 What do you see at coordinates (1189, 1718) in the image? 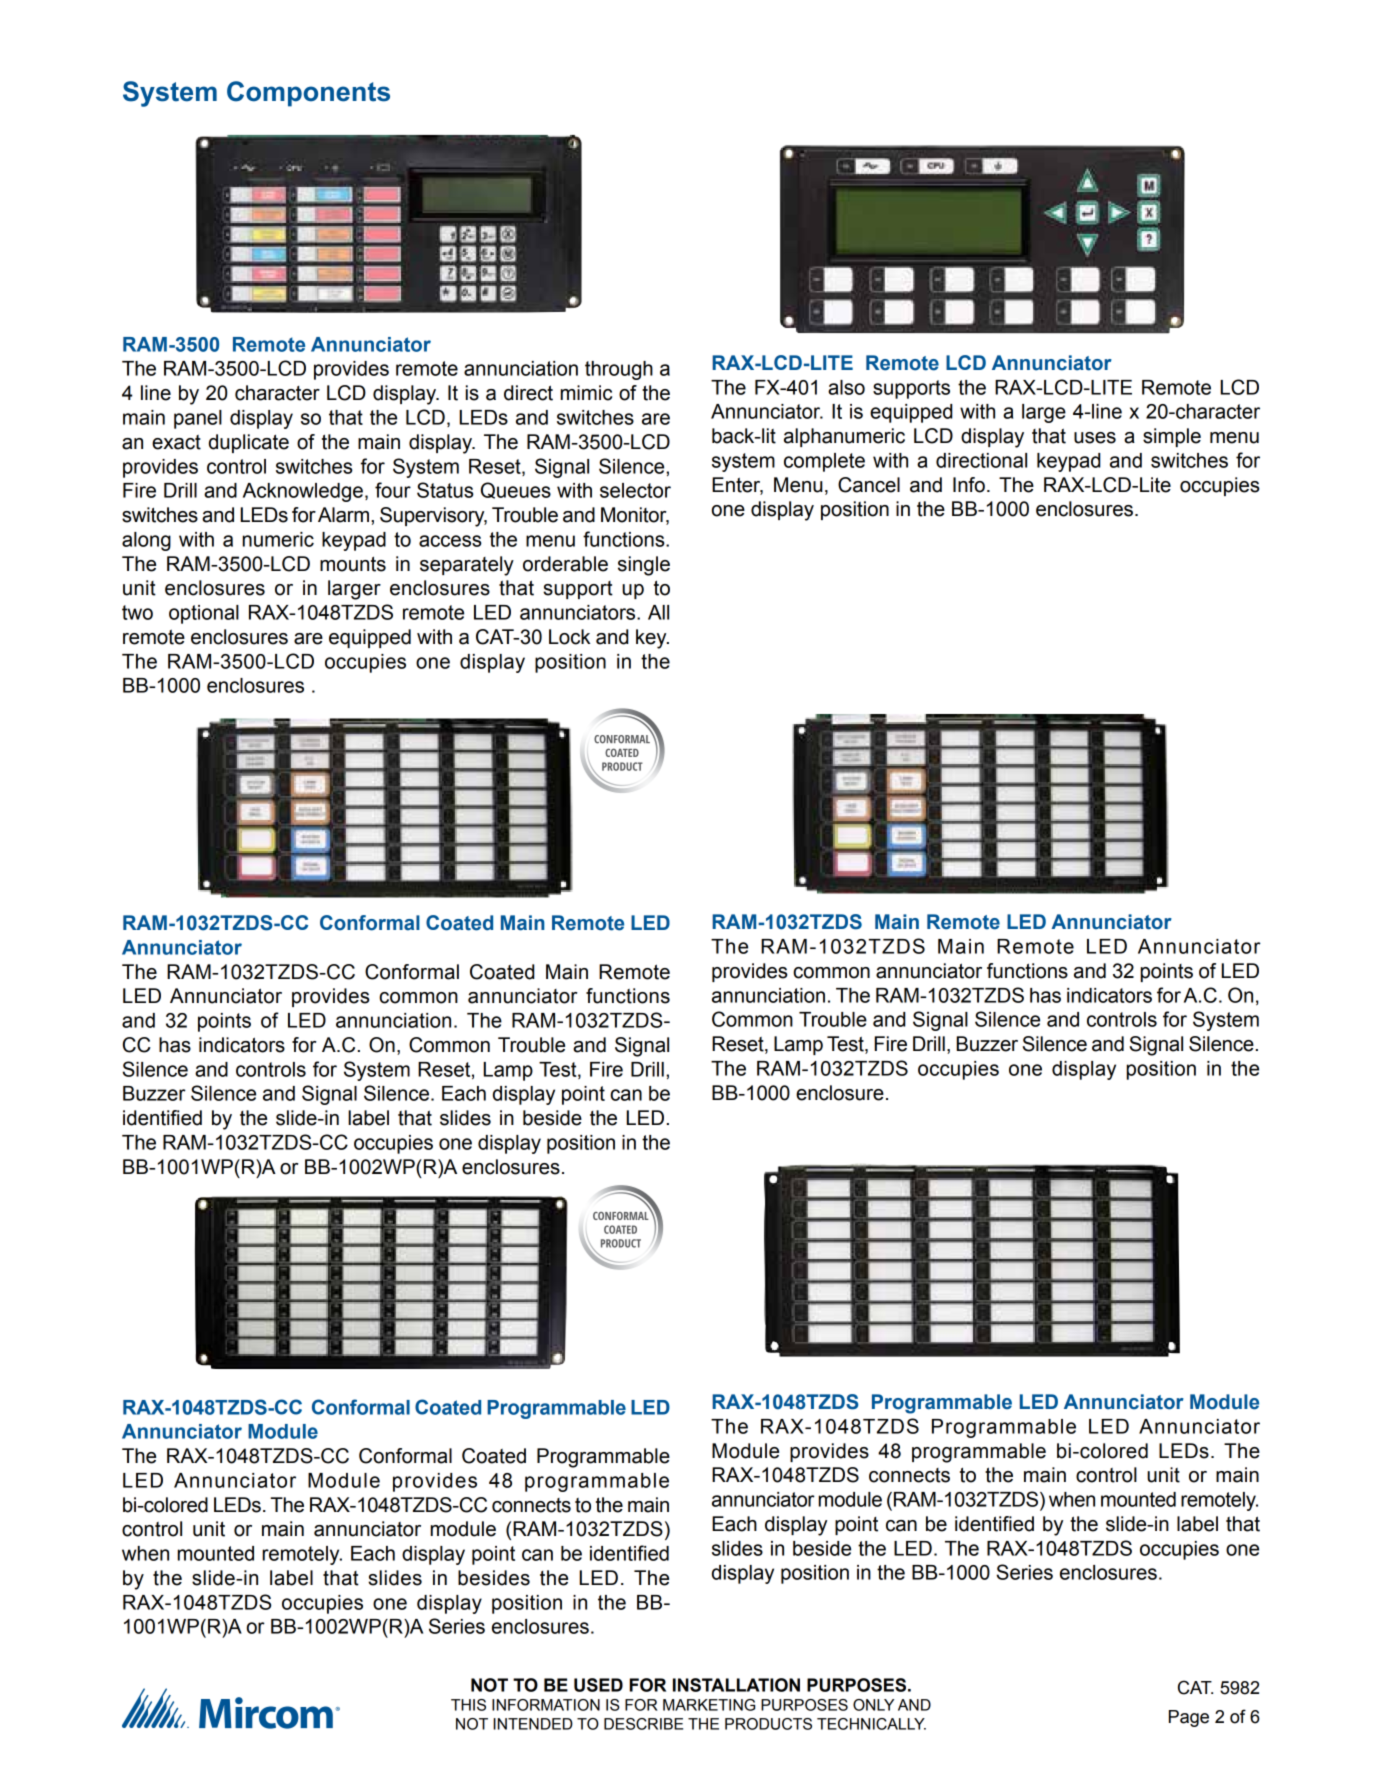
I see `Page` at bounding box center [1189, 1718].
